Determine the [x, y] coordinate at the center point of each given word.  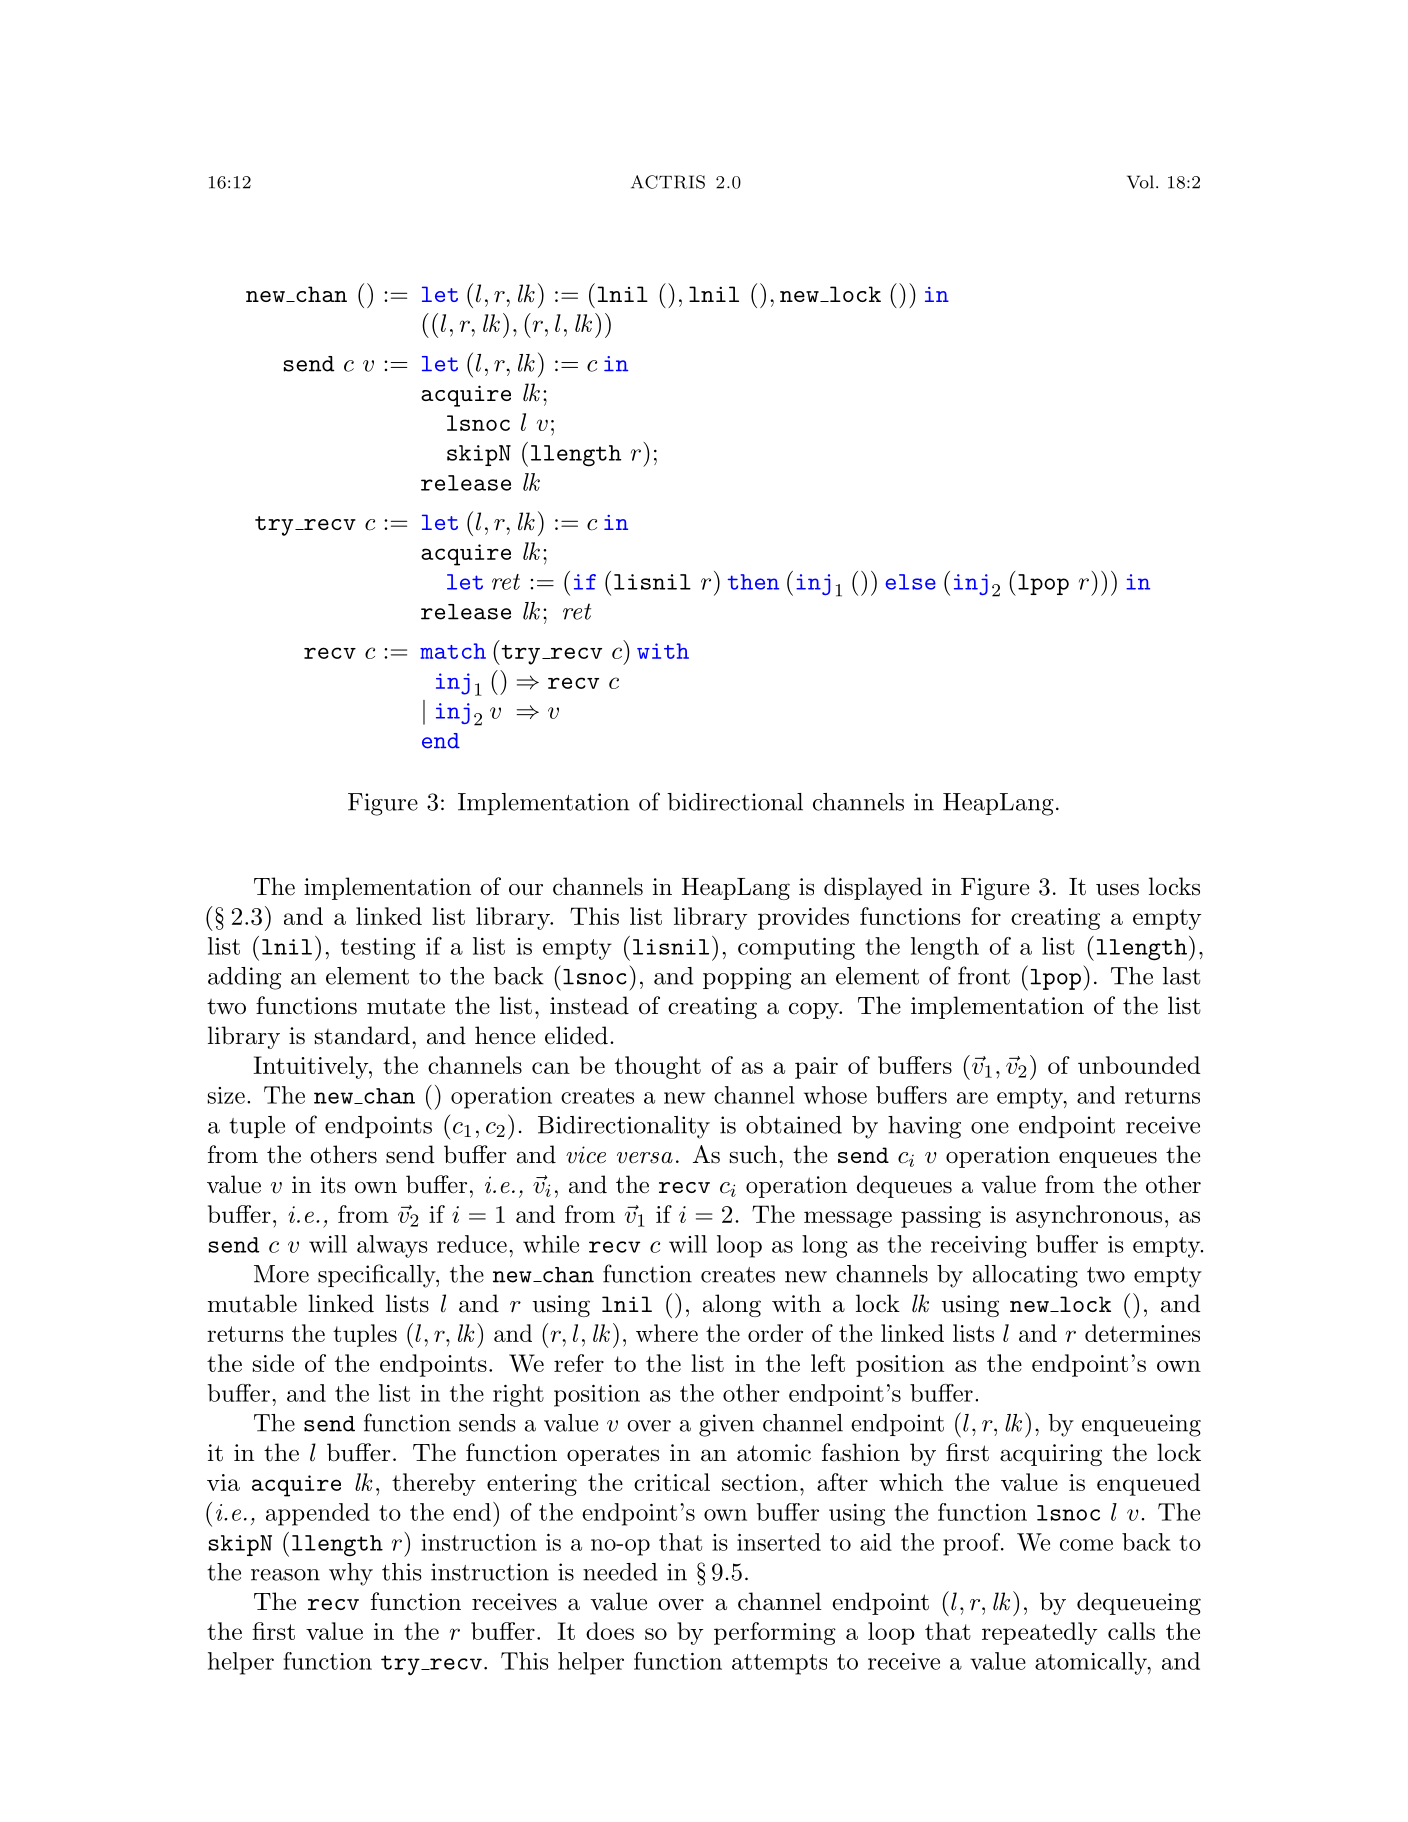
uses [1117, 890]
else [911, 582]
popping [747, 978]
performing [775, 1633]
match [453, 651]
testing [378, 949]
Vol [1140, 182]
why [351, 1574]
